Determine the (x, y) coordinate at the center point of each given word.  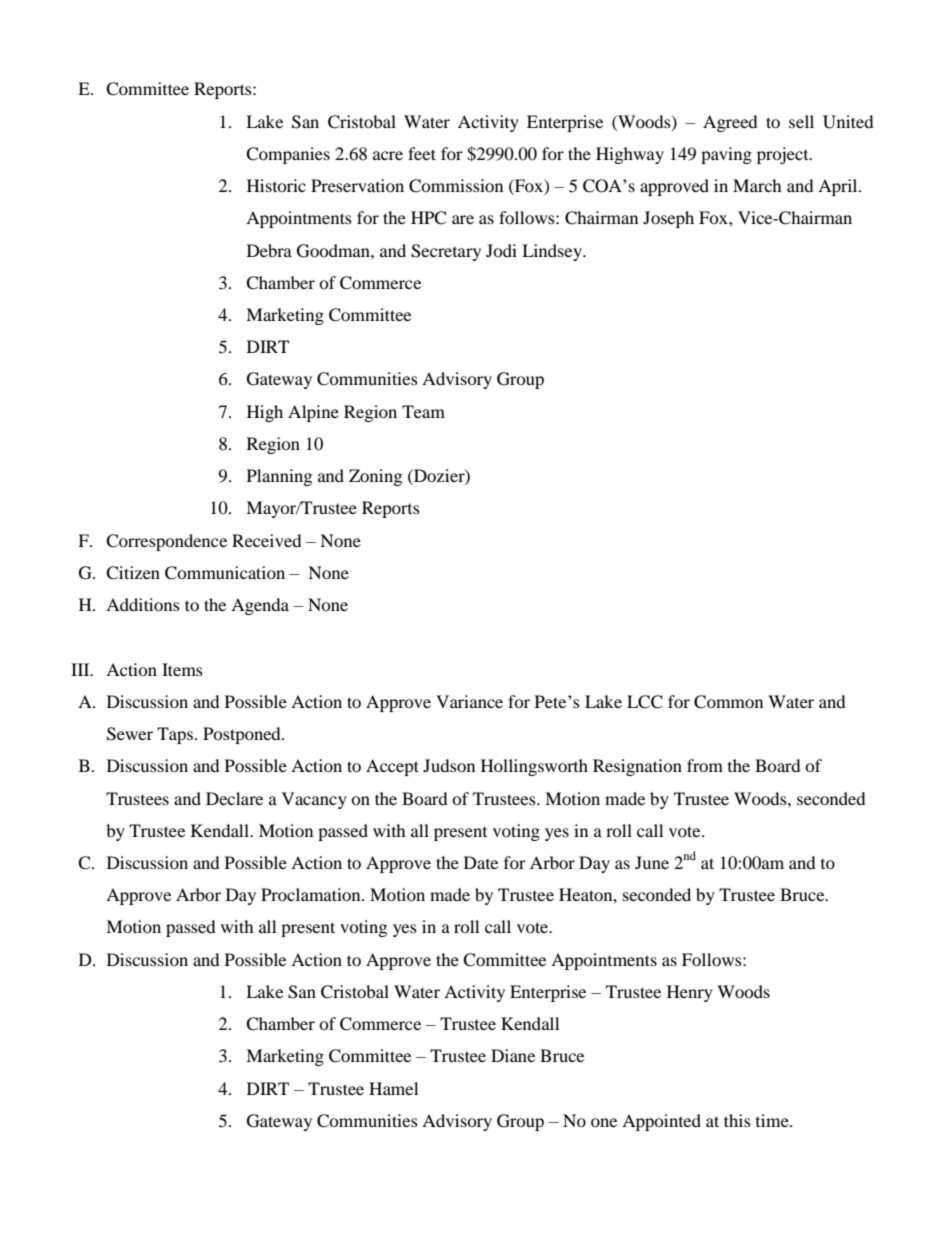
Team (423, 411)
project (784, 155)
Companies (288, 155)
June (652, 862)
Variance (469, 701)
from (705, 765)
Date (481, 862)
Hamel (393, 1088)
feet (422, 153)
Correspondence (166, 542)
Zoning (375, 477)
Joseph (668, 219)
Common (728, 702)
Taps (175, 735)
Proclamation (312, 894)
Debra (269, 250)
